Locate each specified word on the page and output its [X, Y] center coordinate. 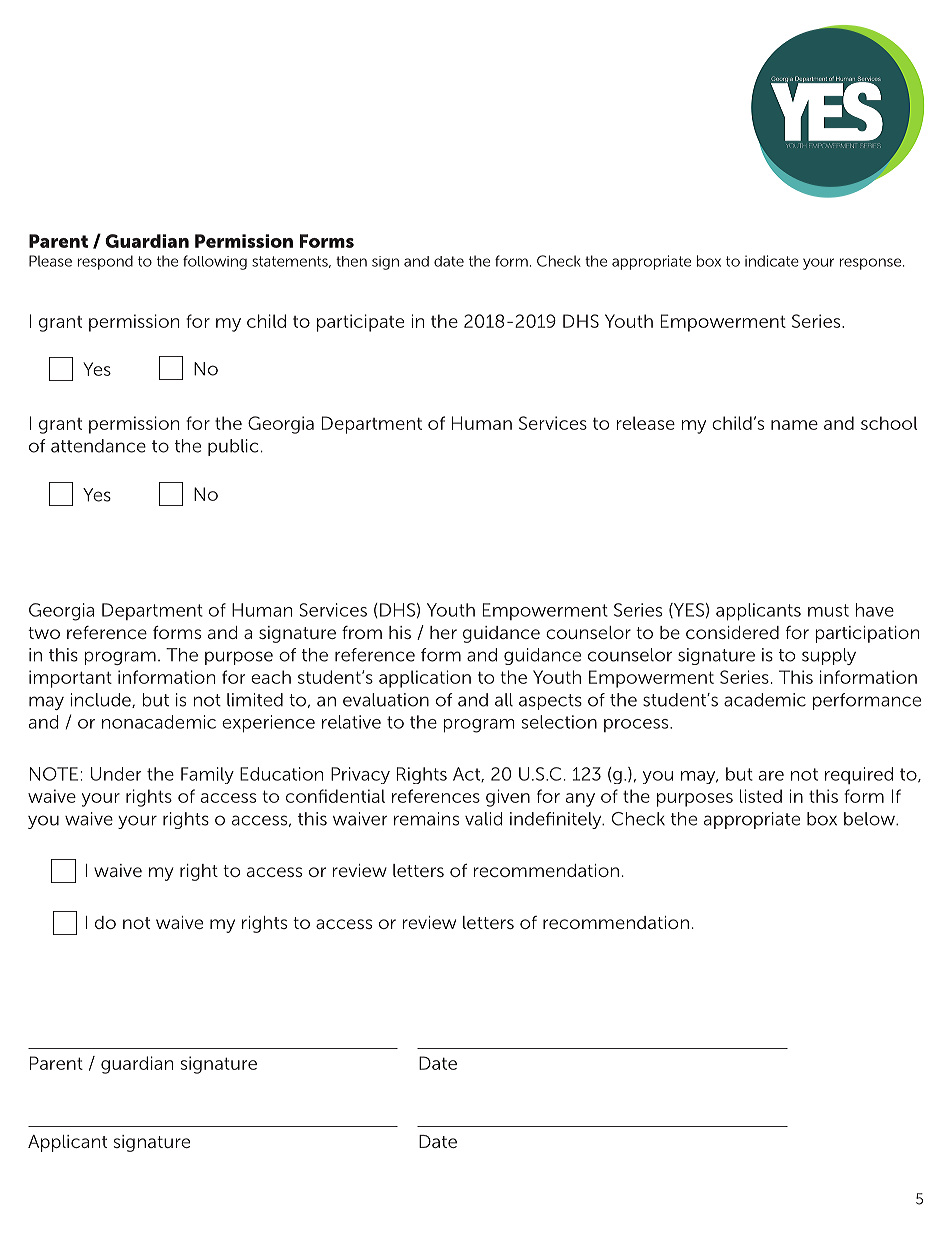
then [351, 261]
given [508, 798]
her [443, 632]
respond [105, 262]
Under [116, 774]
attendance [98, 446]
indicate [772, 261]
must [828, 610]
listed [761, 796]
